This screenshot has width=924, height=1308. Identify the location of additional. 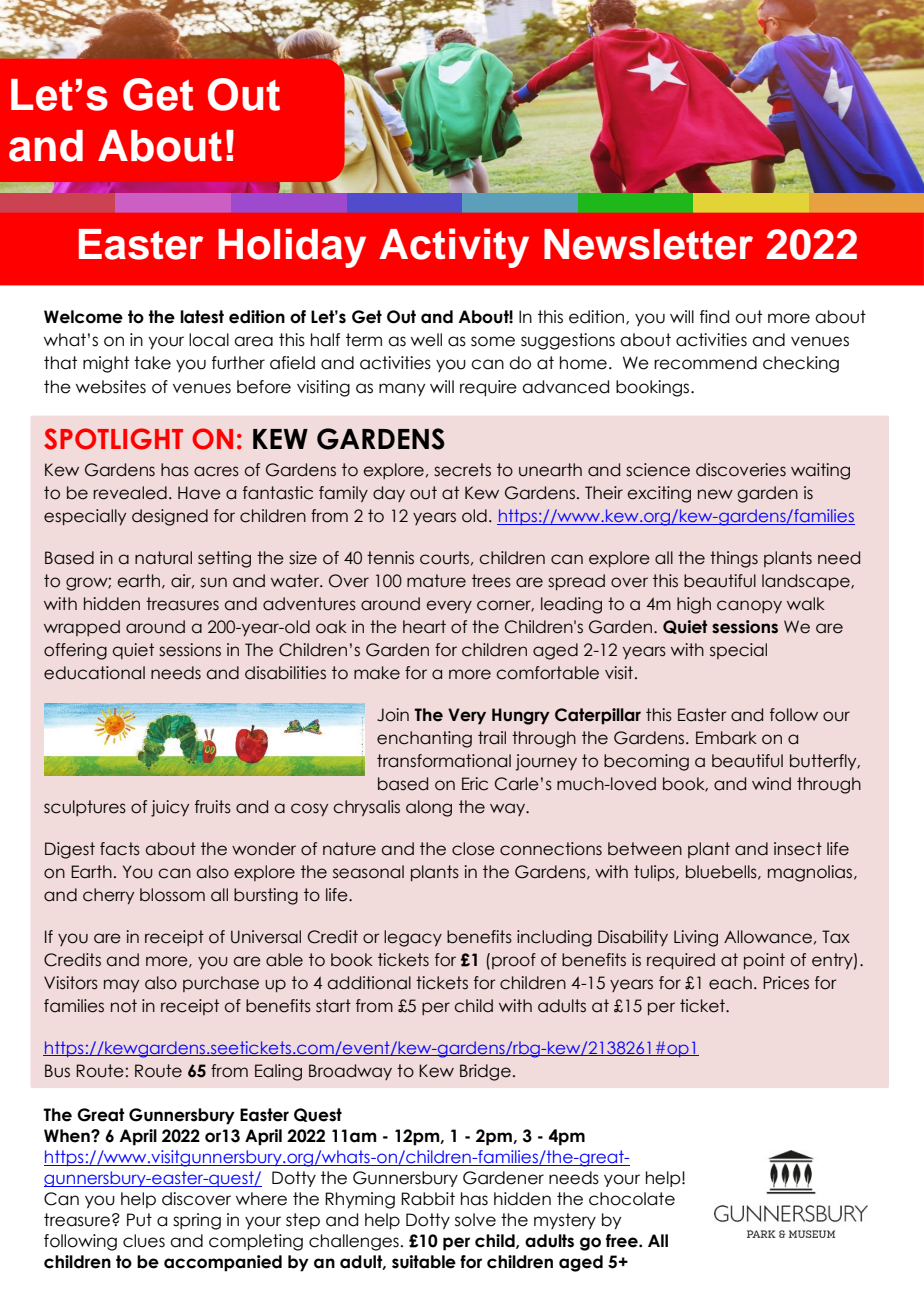
(369, 983).
